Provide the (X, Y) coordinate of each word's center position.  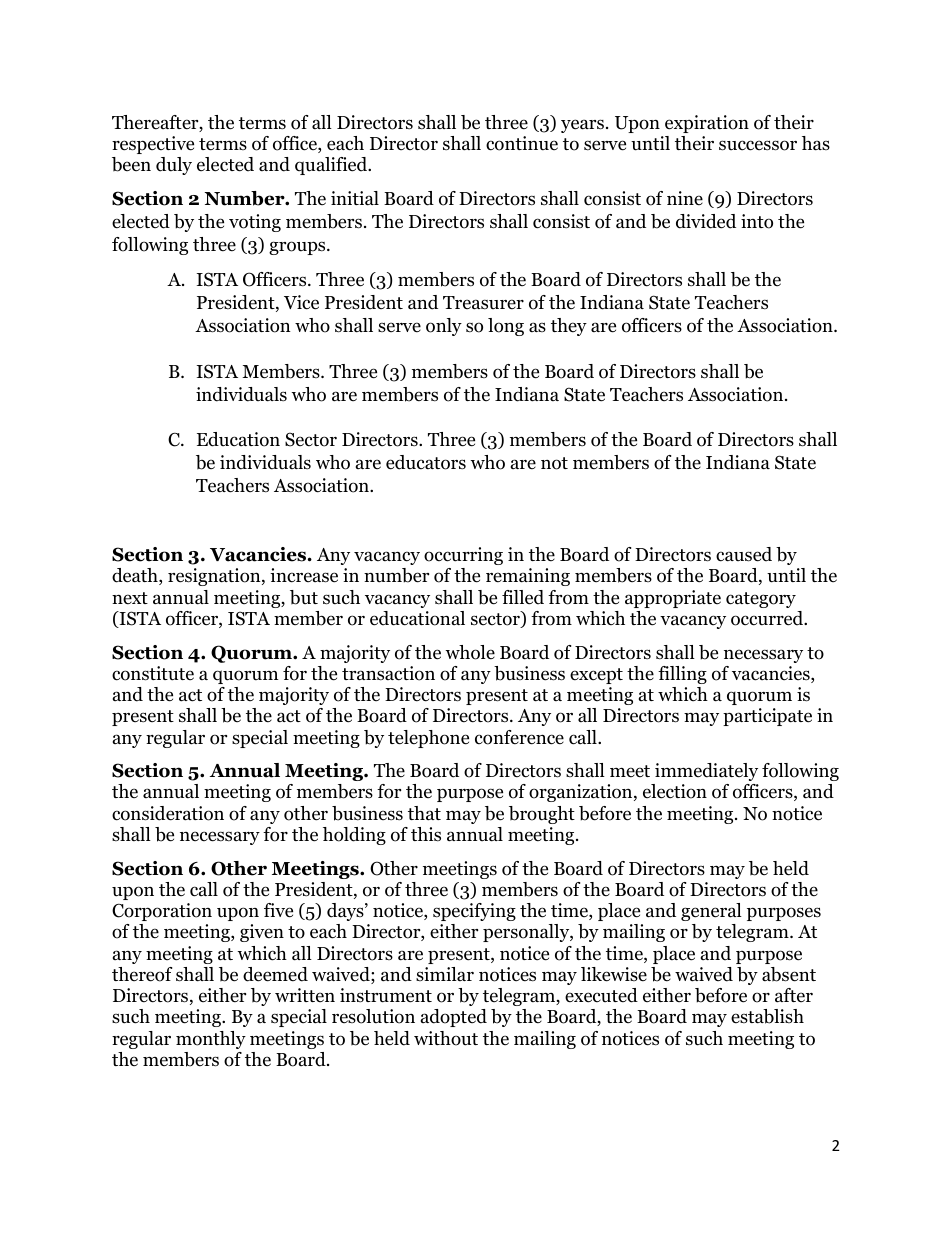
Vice (301, 302)
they (569, 327)
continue (522, 143)
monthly (211, 1040)
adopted (454, 1018)
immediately (706, 772)
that (424, 813)
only (444, 327)
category (761, 600)
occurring (463, 556)
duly (174, 166)
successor (758, 145)
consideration (168, 813)
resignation (215, 577)
